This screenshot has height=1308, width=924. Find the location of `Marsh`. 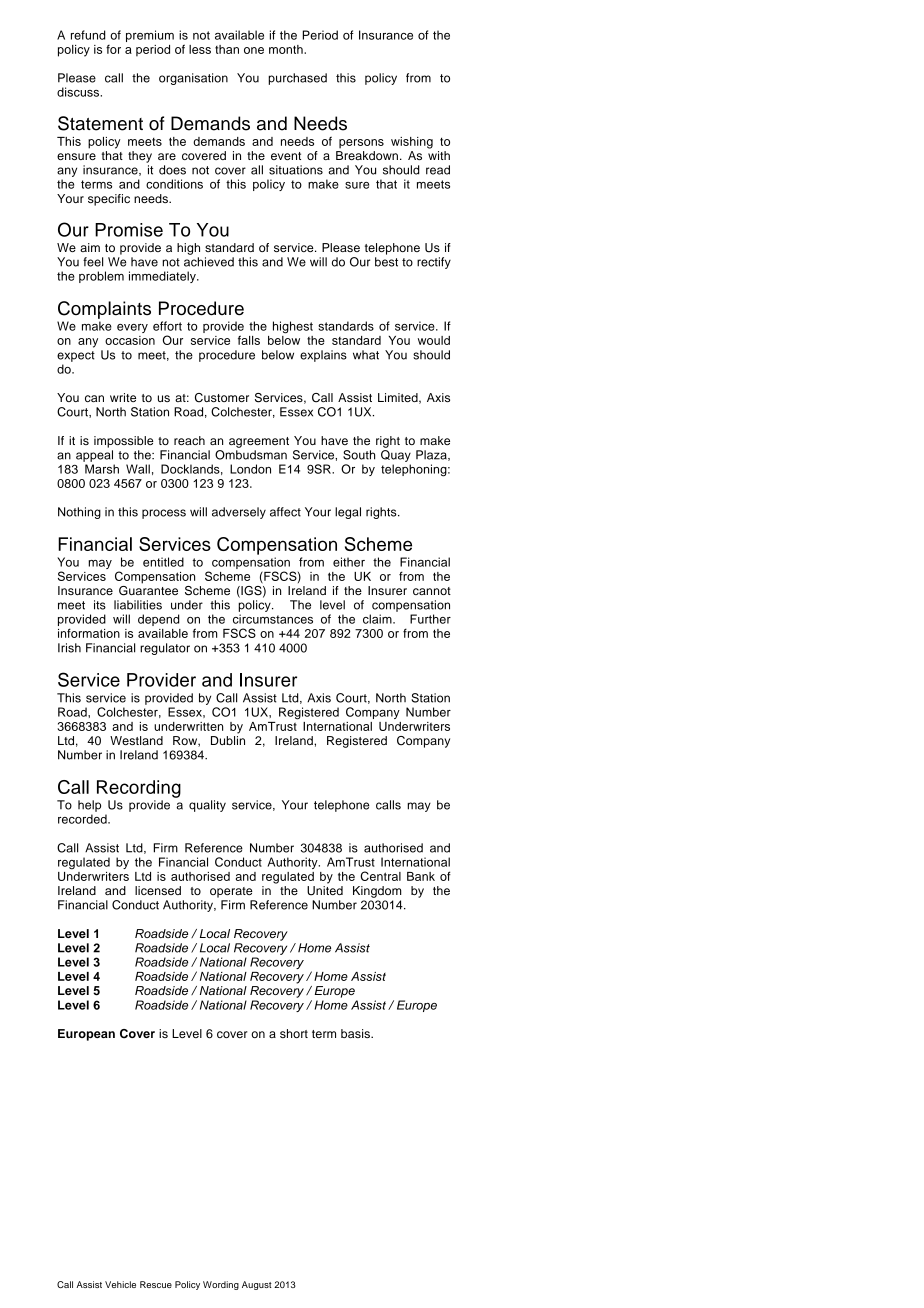

Marsh is located at coordinates (102, 469).
